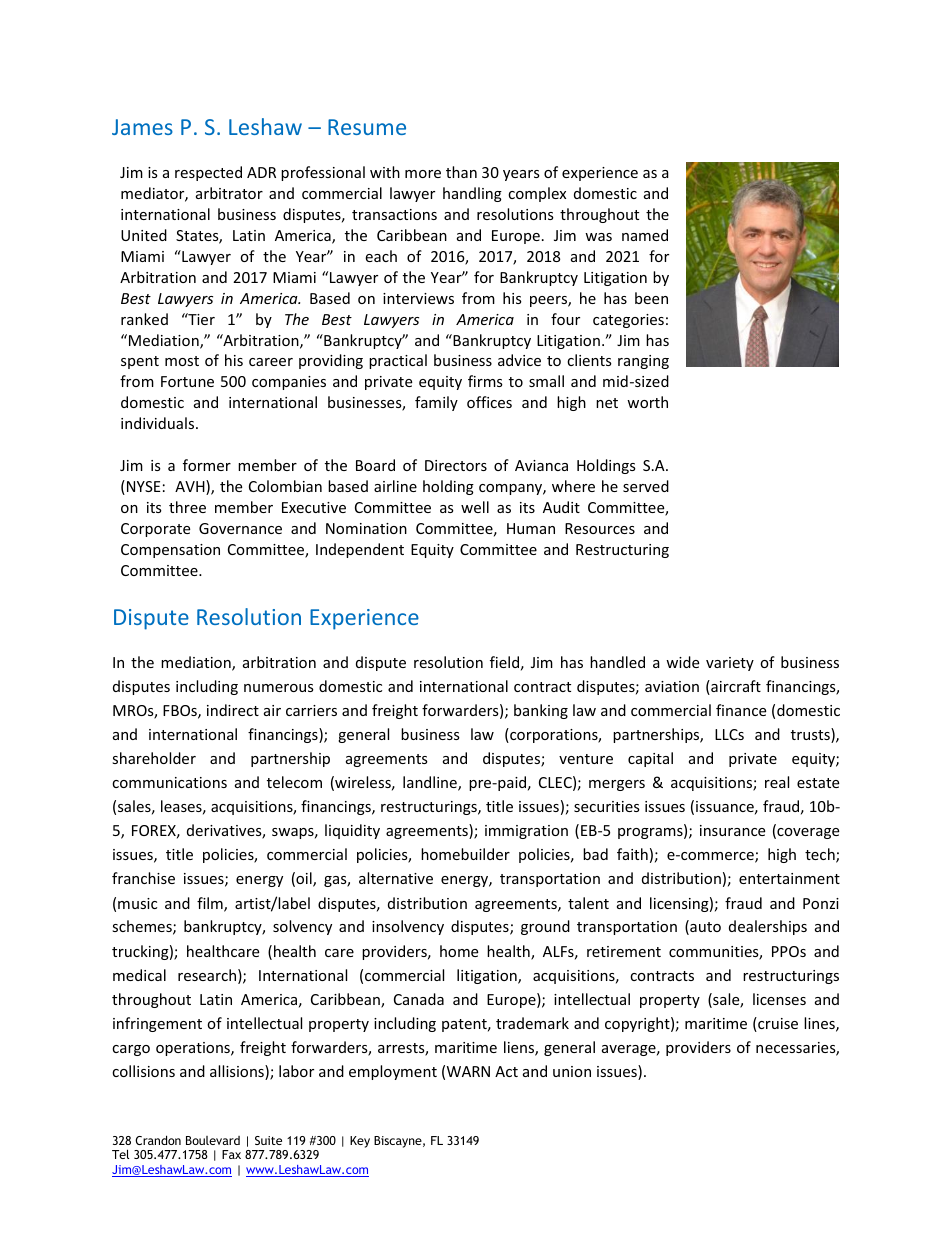 The image size is (952, 1233). I want to click on dealerships, so click(768, 927).
